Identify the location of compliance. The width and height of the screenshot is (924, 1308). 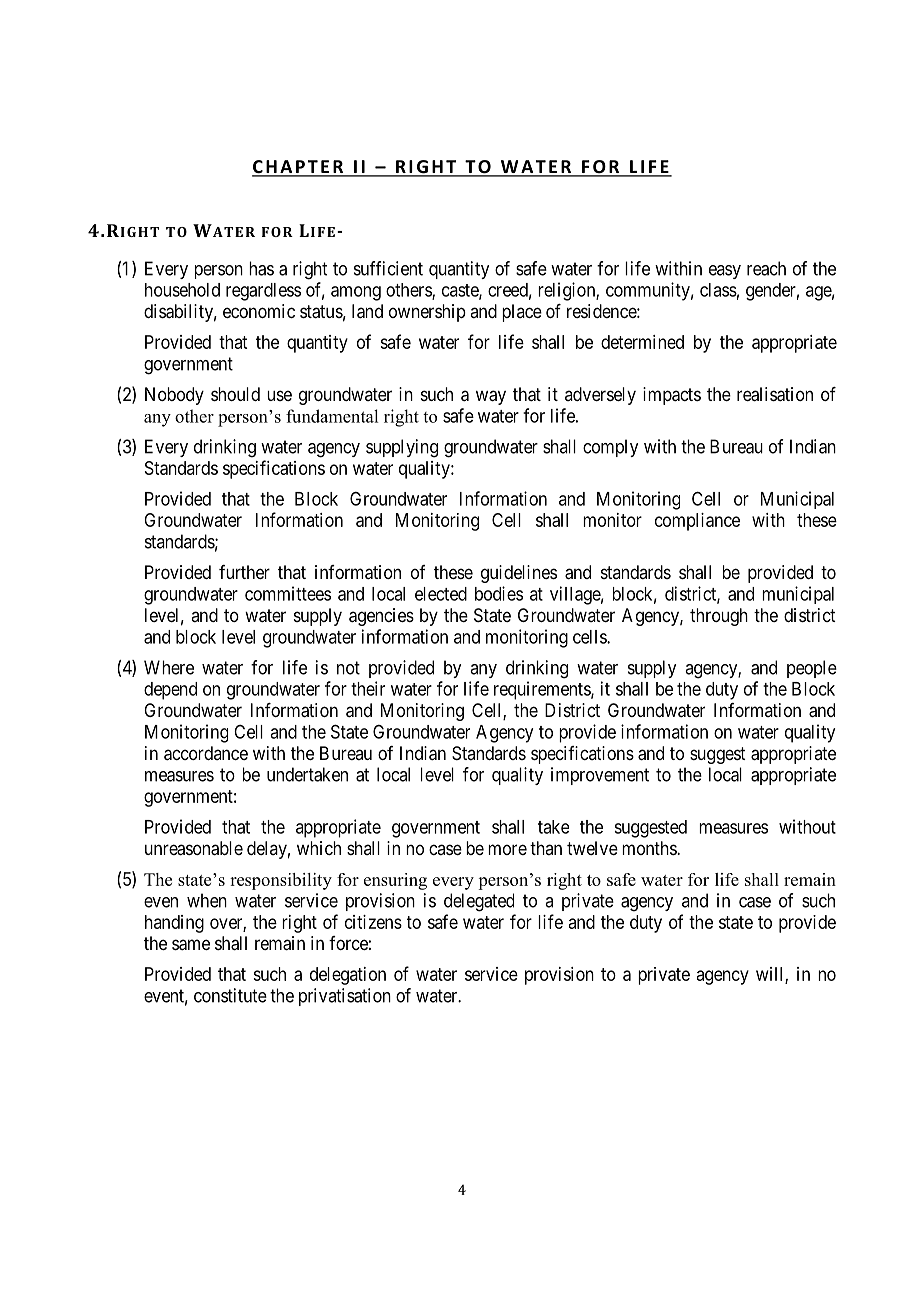
(697, 522).
